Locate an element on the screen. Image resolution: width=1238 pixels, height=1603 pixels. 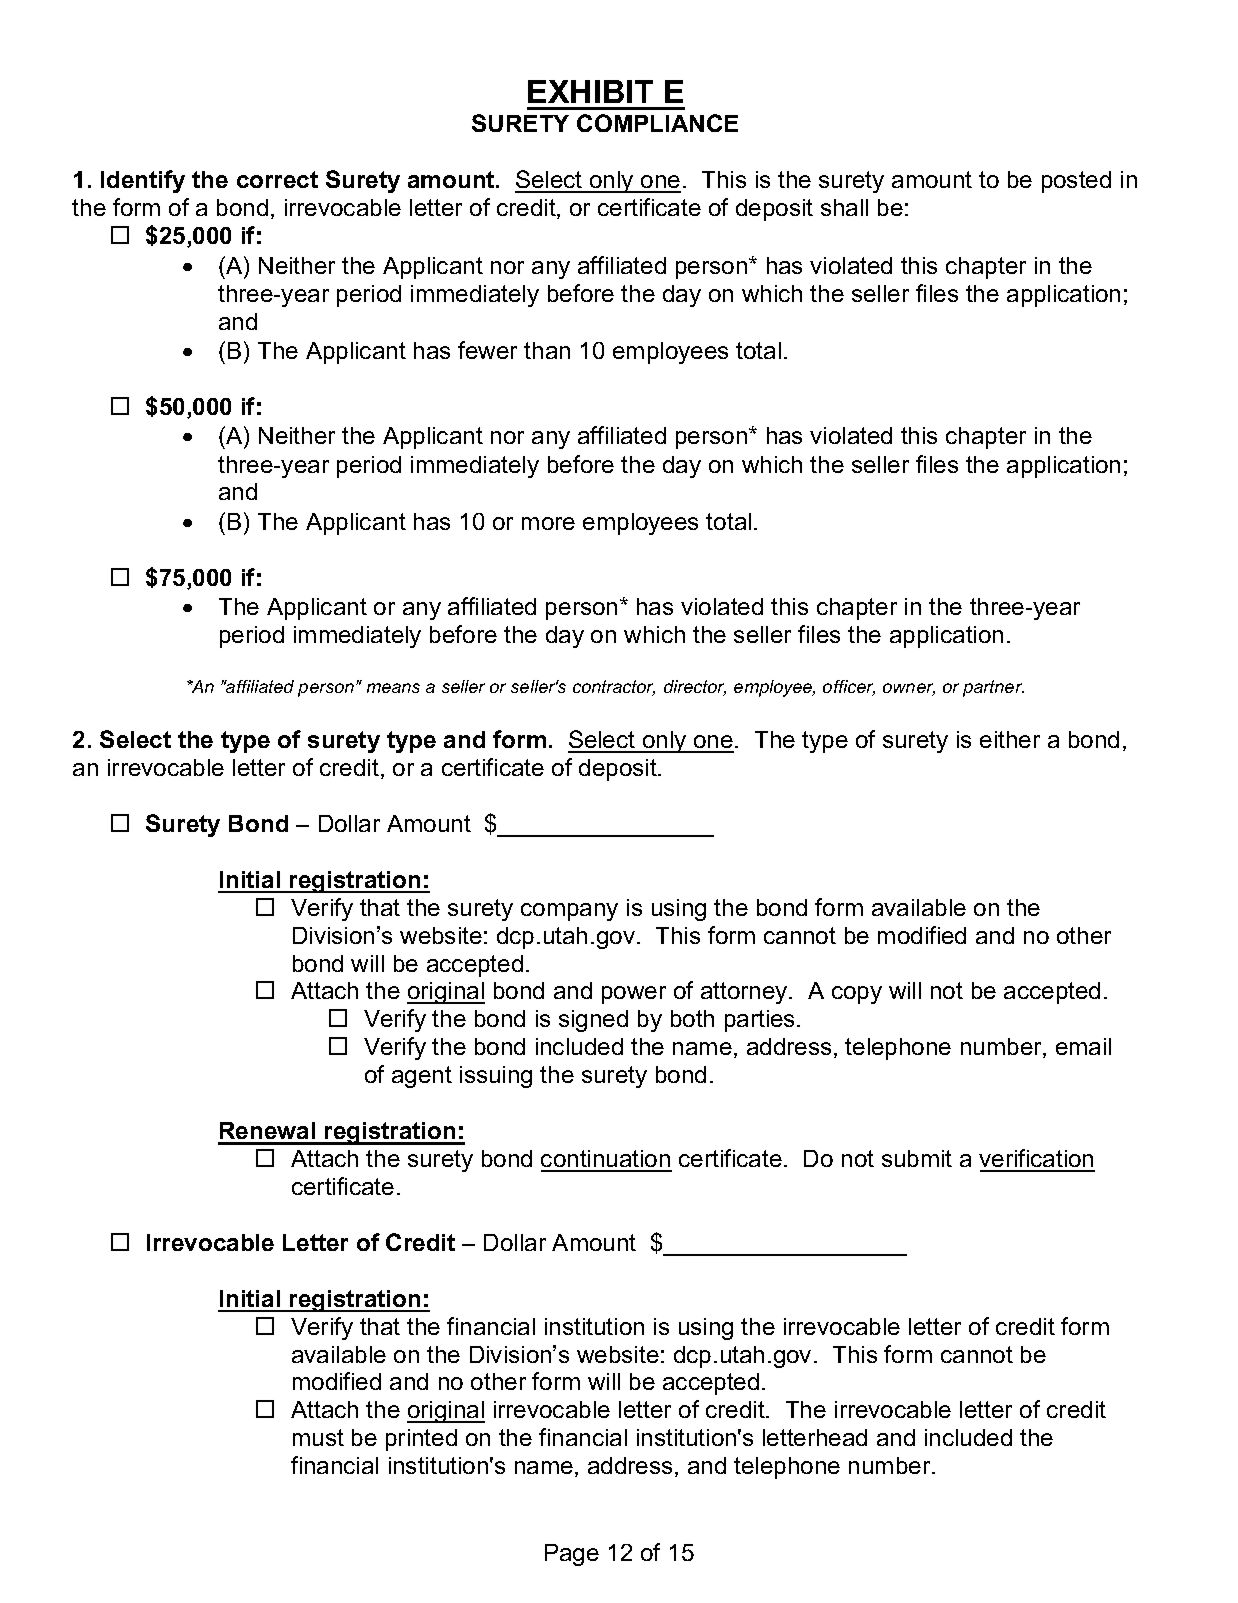
partner is located at coordinates (993, 688).
